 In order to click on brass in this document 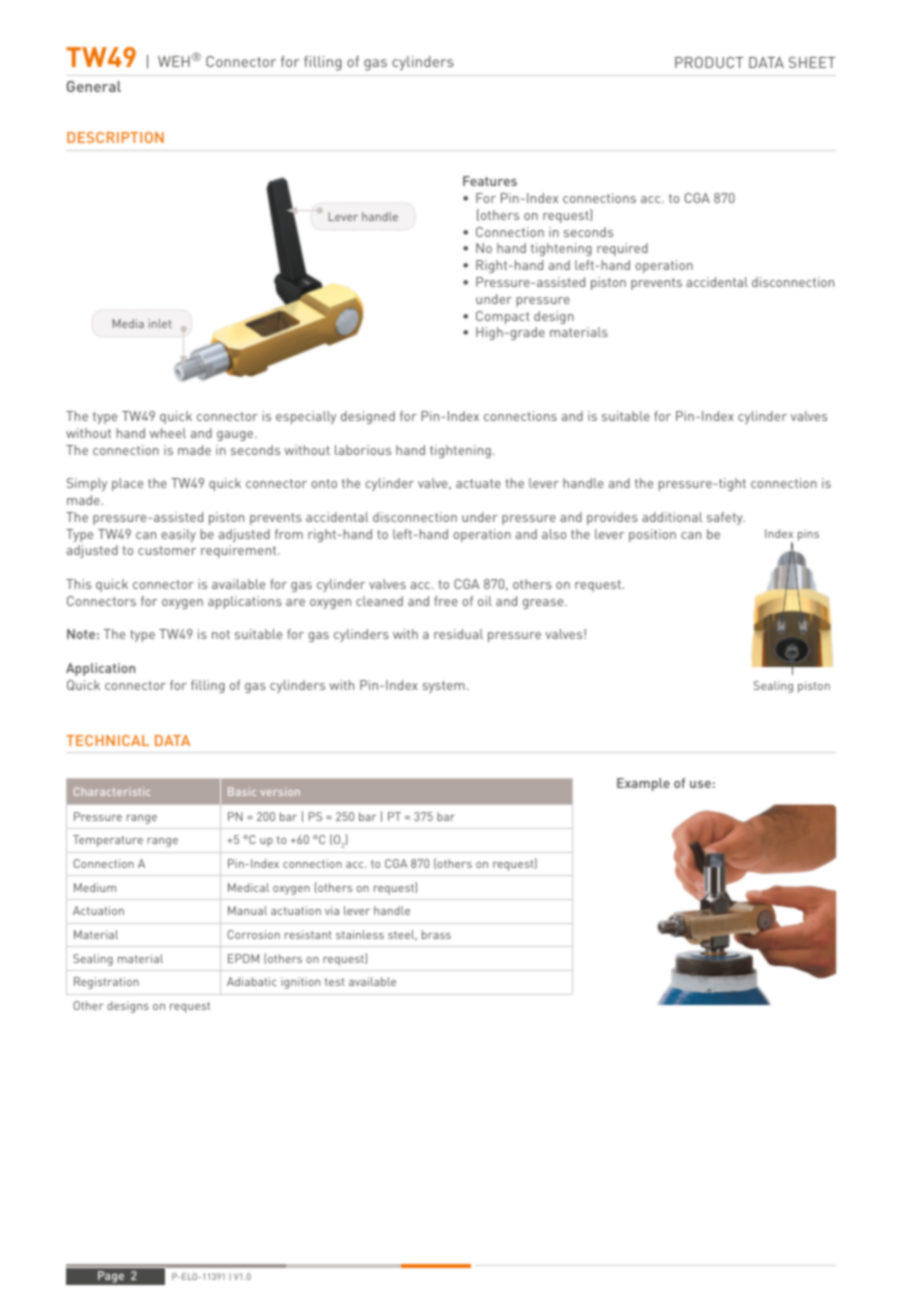, I will do `click(436, 934)`.
